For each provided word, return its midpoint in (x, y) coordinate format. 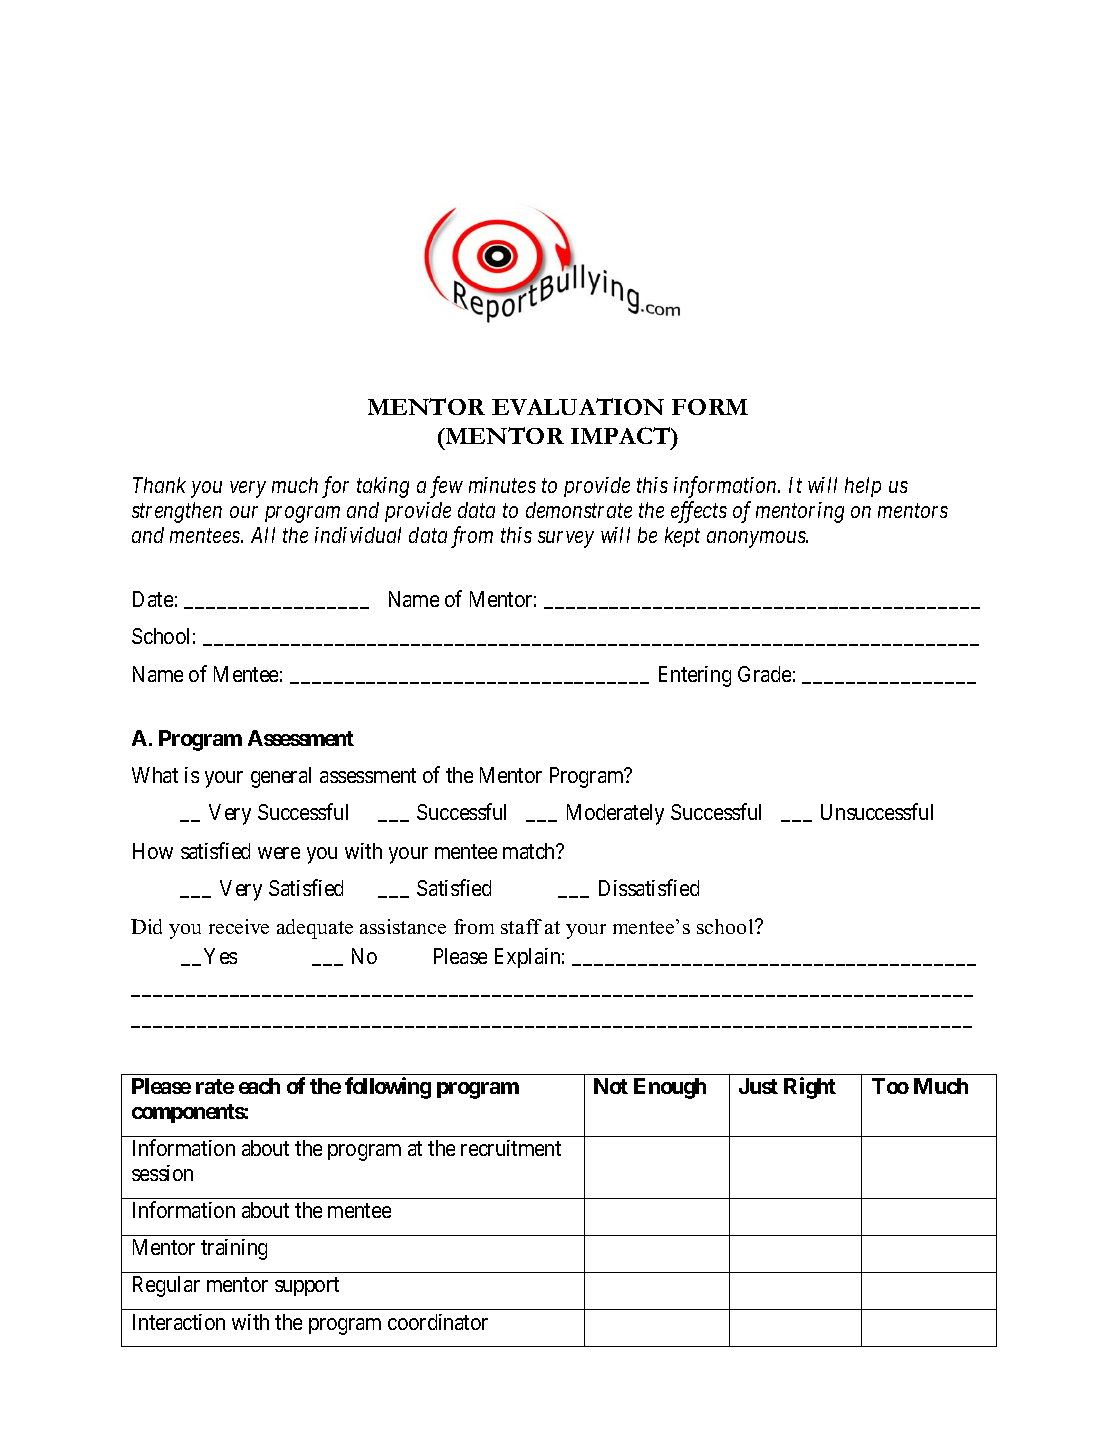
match (530, 851)
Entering (695, 676)
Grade (764, 674)
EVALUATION (578, 406)
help (863, 487)
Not (611, 1086)
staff (521, 926)
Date (153, 599)
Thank (159, 485)
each (259, 1086)
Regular (166, 1286)
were (279, 853)
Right (810, 1088)
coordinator (438, 1322)
